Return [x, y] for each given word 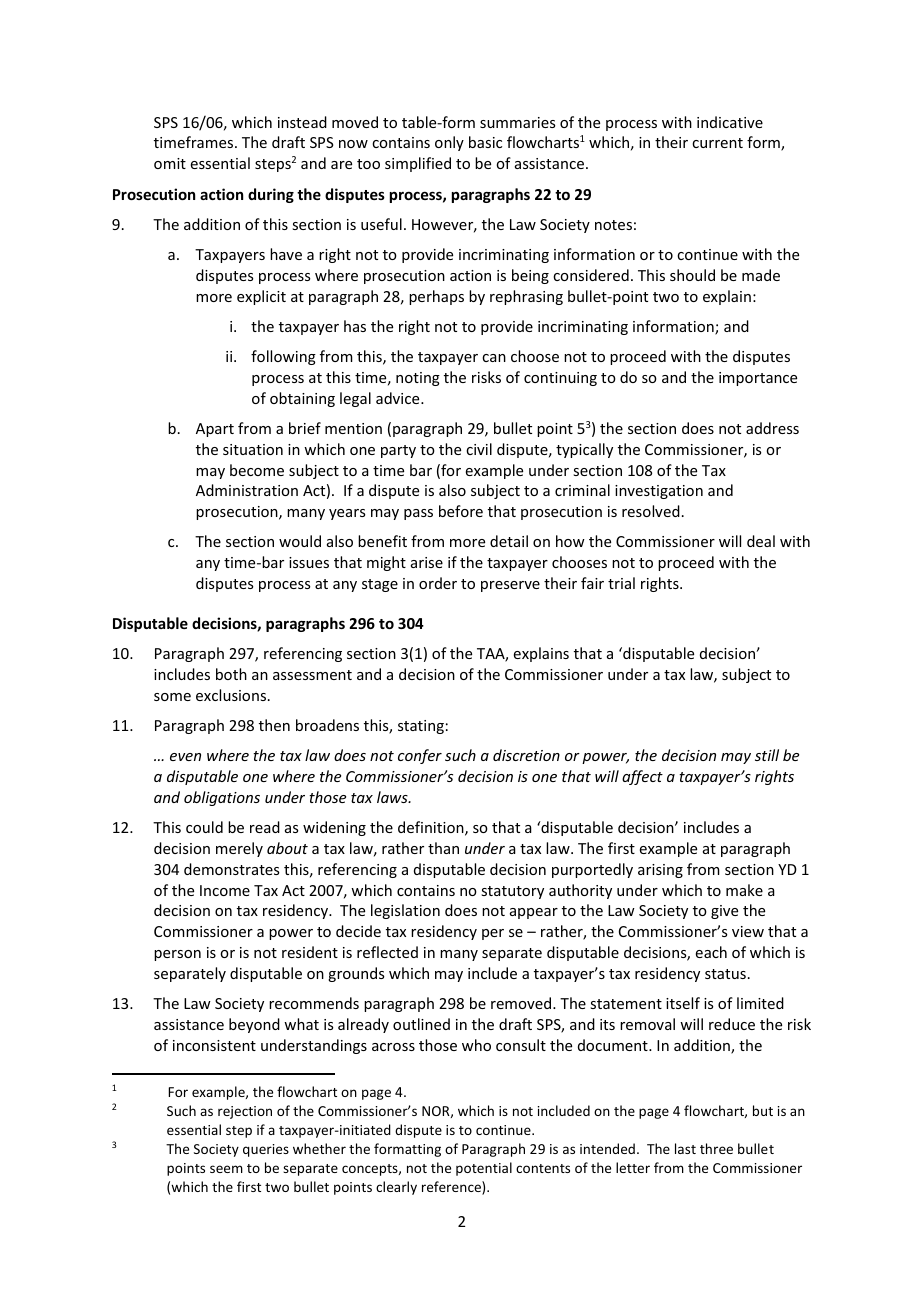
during [271, 195]
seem [226, 1169]
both [231, 674]
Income [225, 890]
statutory [512, 892]
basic [485, 142]
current [717, 143]
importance [758, 379]
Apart [215, 430]
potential [484, 1169]
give [724, 912]
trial [621, 583]
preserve [510, 586]
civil [479, 449]
